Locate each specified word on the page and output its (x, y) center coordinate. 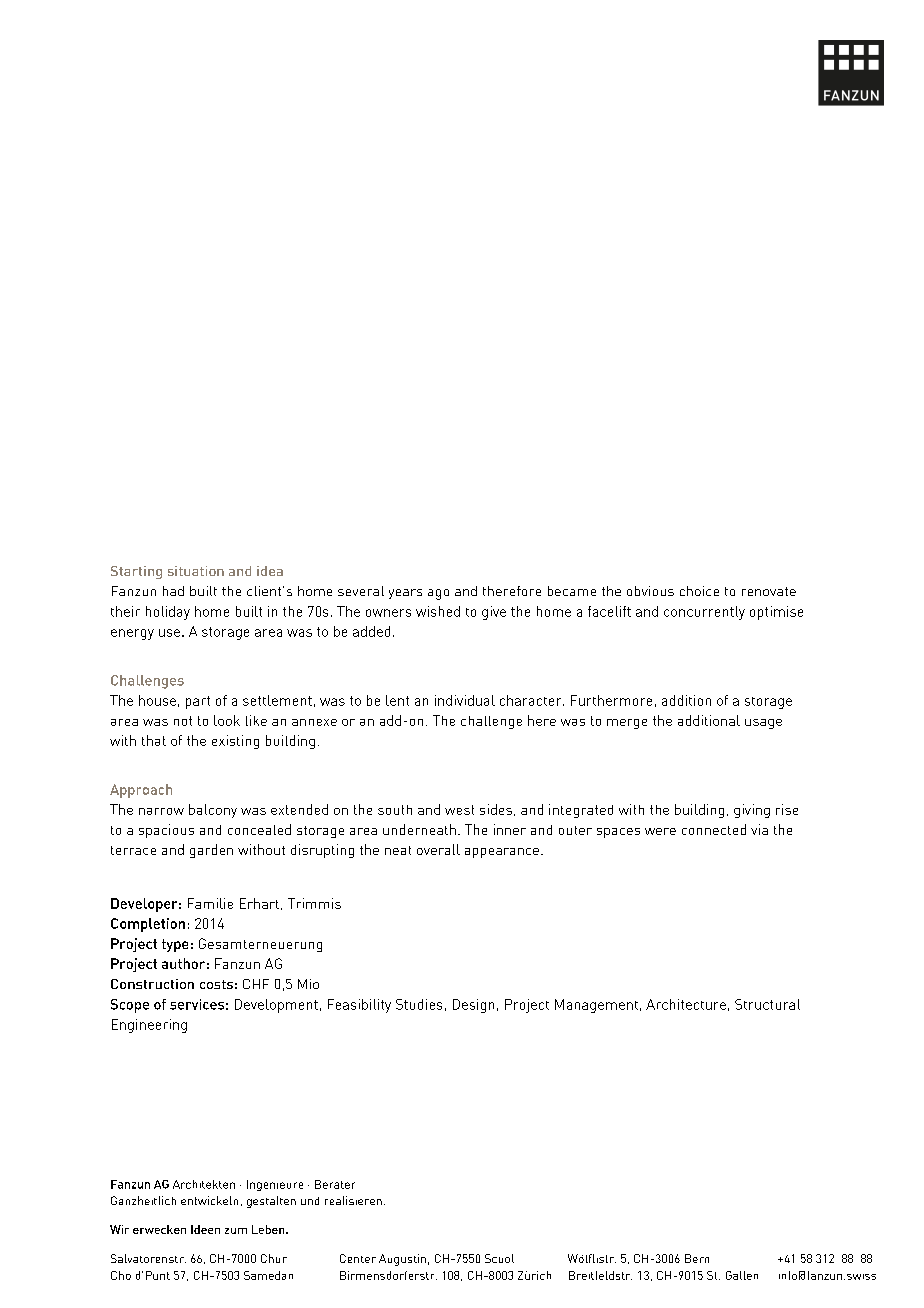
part (198, 702)
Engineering (149, 1026)
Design (473, 1006)
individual (465, 700)
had (173, 591)
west (459, 810)
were (660, 831)
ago (438, 594)
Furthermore (611, 700)
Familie (210, 903)
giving (752, 811)
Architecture (686, 1004)
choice (699, 591)
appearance (502, 853)
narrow (161, 811)
